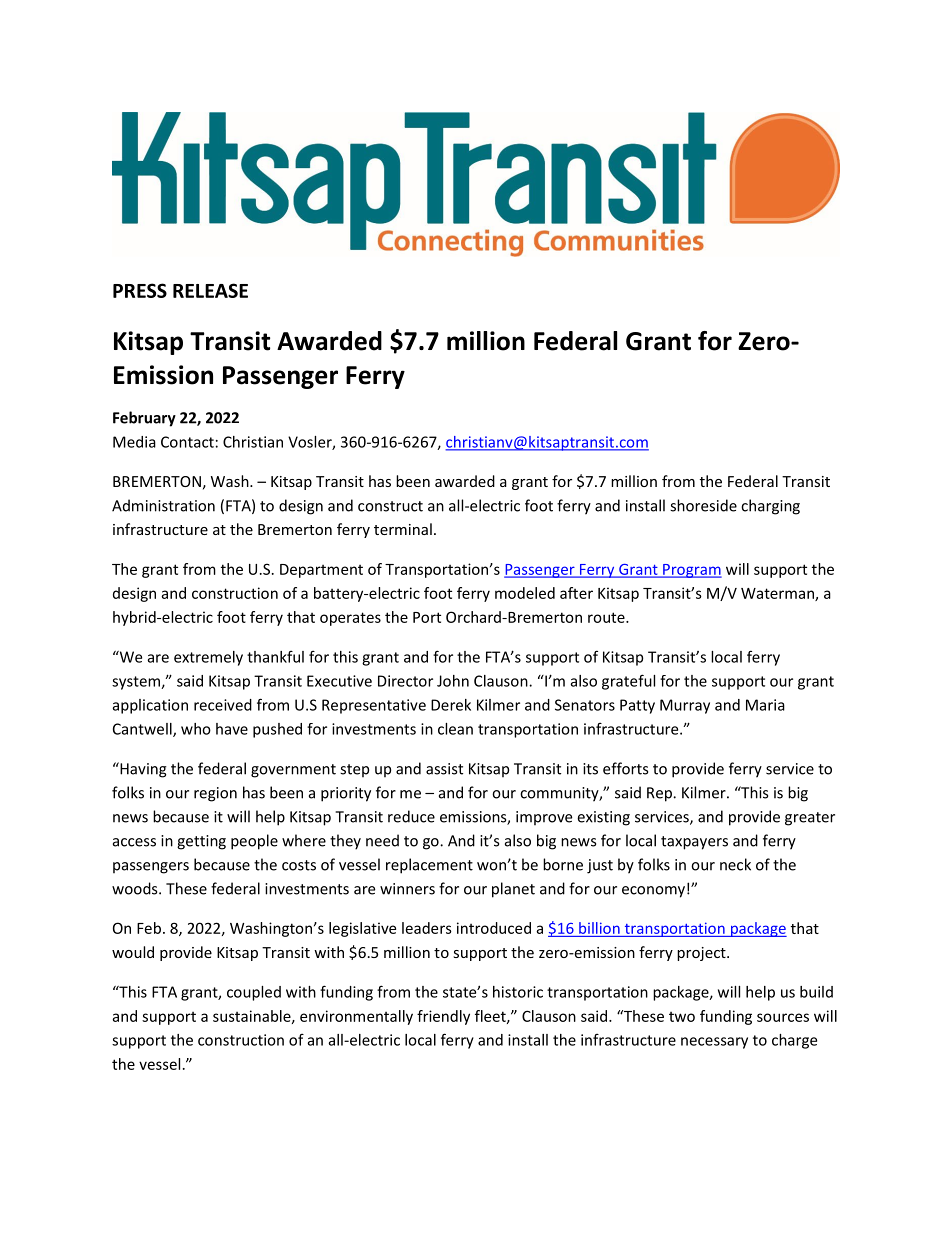  What do you see at coordinates (770, 507) in the screenshot?
I see `charging` at bounding box center [770, 507].
